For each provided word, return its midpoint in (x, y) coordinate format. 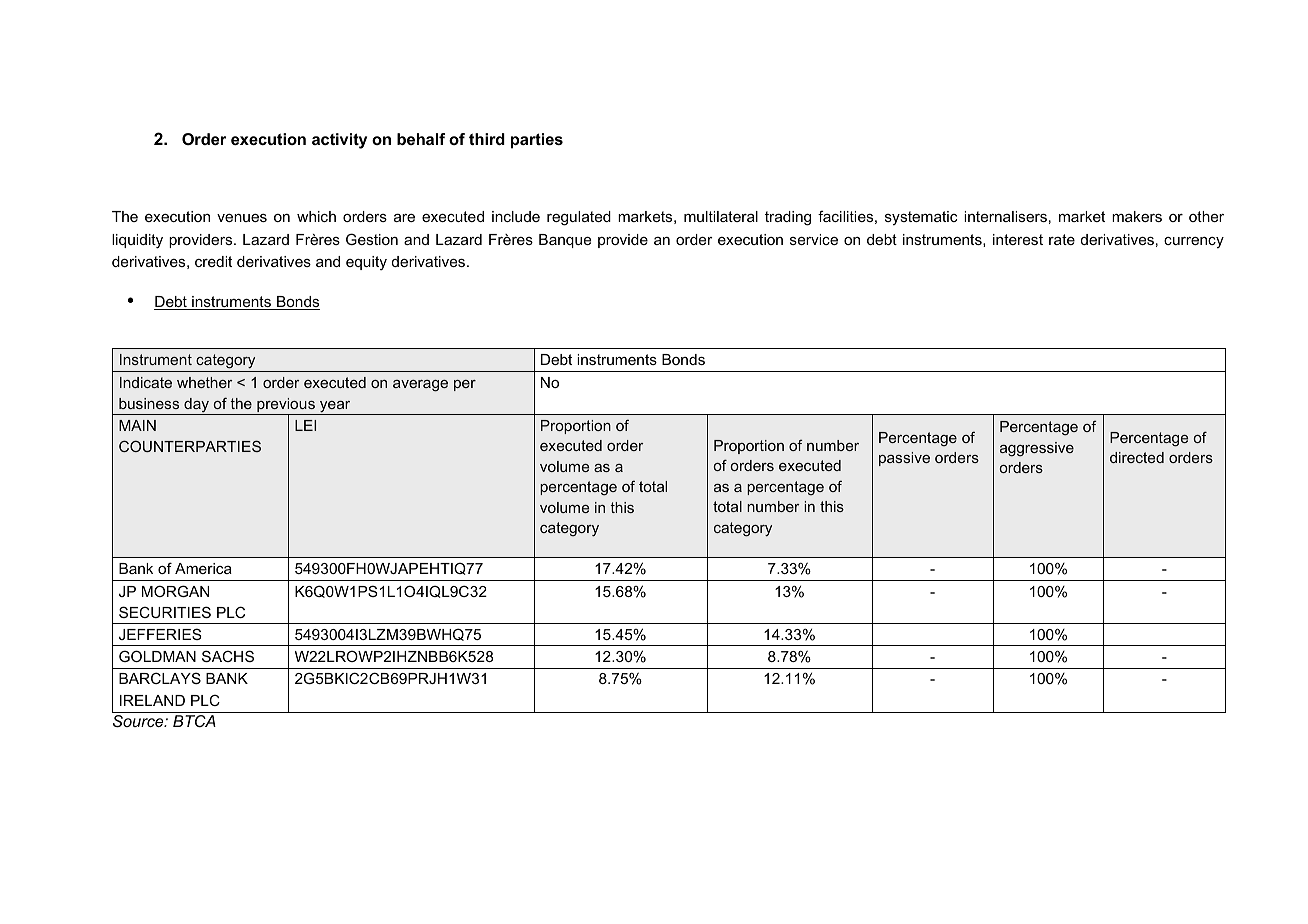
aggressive (1037, 449)
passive (904, 459)
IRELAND (152, 700)
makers (1137, 216)
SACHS (228, 656)
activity (339, 141)
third (487, 139)
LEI (305, 425)
